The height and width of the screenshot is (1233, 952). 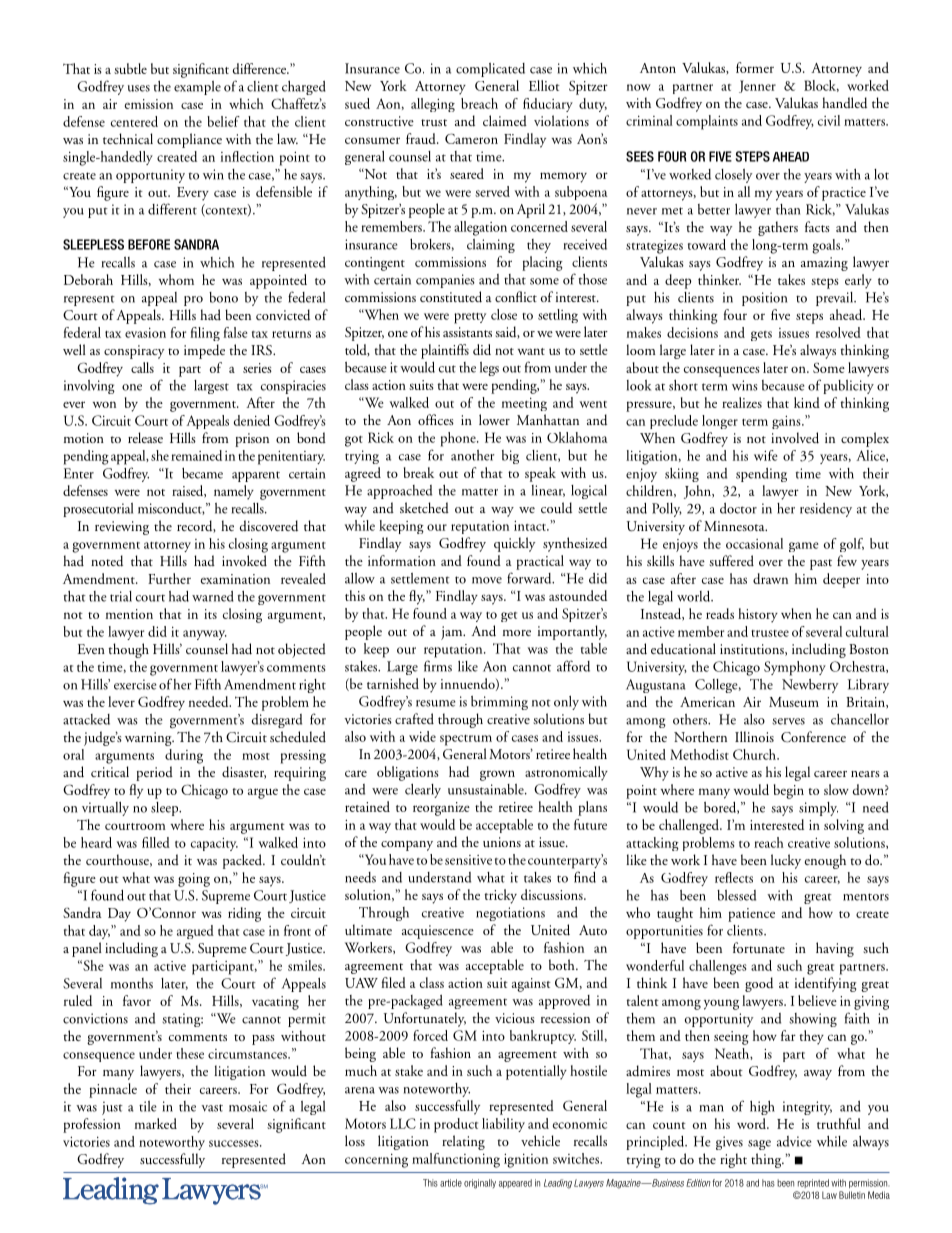 What do you see at coordinates (156, 842) in the screenshot?
I see `filled` at bounding box center [156, 842].
